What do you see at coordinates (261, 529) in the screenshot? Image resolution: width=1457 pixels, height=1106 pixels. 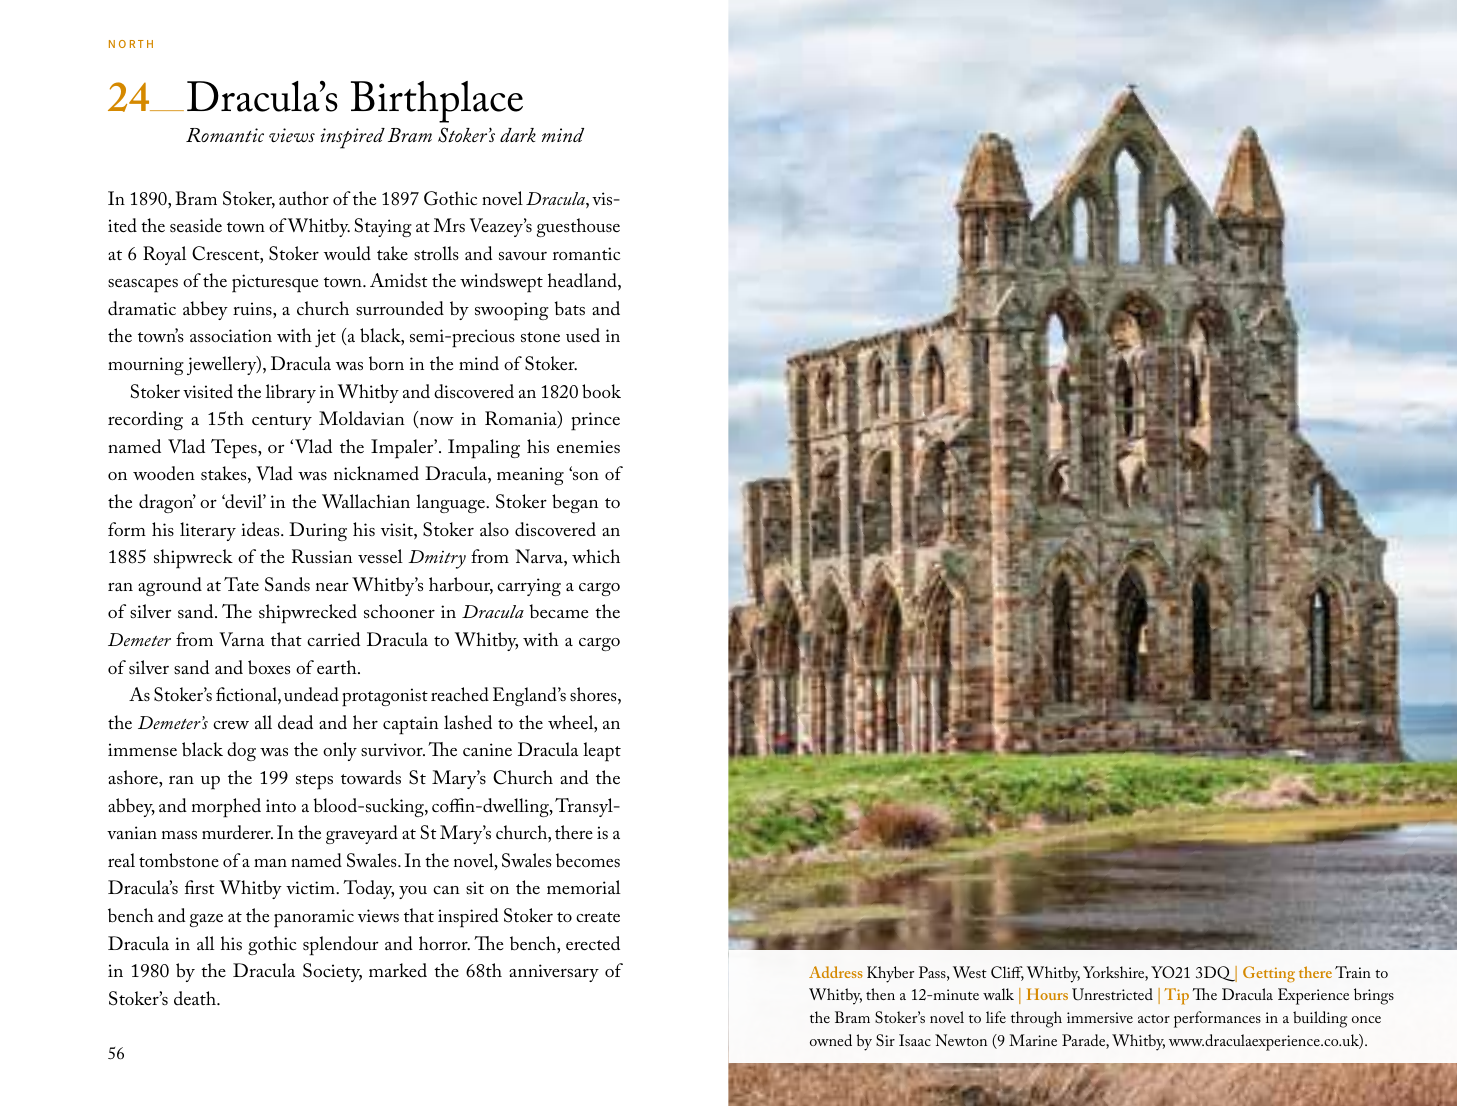 I see `ideas` at bounding box center [261, 529].
